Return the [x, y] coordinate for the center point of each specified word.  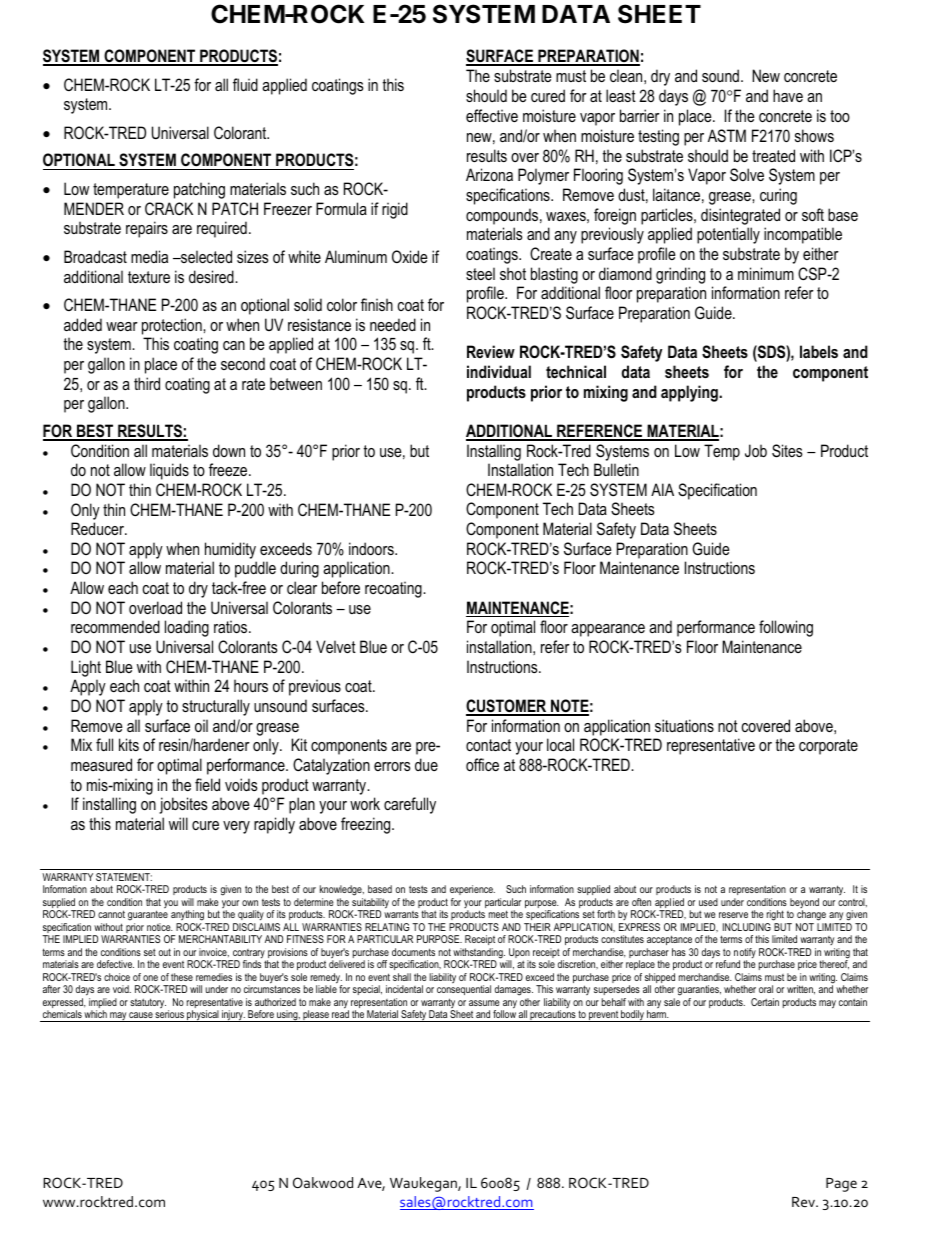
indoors [372, 548]
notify [745, 954]
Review [491, 351]
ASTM [727, 136]
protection [173, 326]
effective [492, 115]
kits [129, 744]
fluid [245, 84]
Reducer [98, 528]
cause [141, 1015]
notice [160, 927]
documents [413, 952]
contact [488, 745]
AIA [662, 489]
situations [684, 725]
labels [819, 351]
